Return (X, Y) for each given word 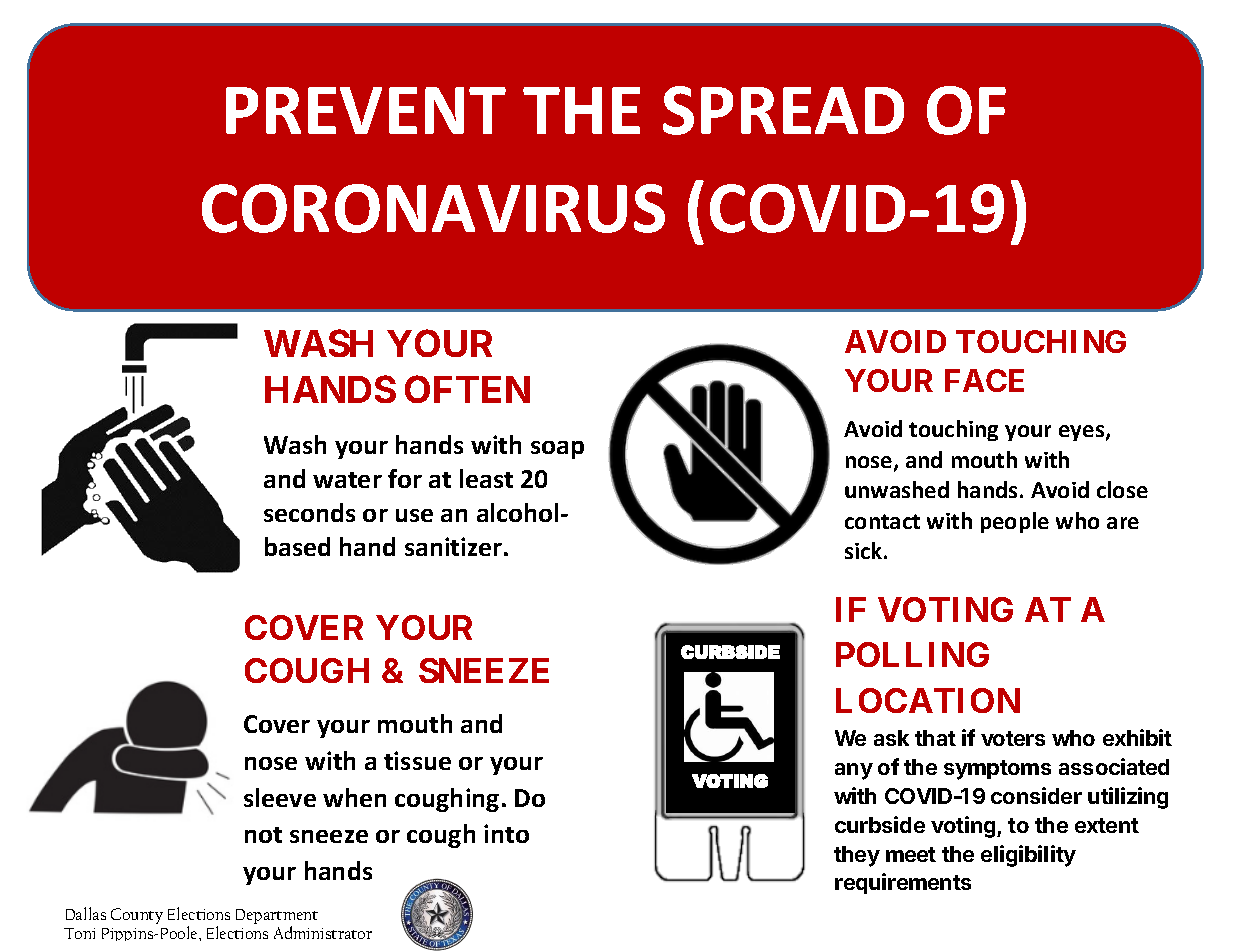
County (137, 916)
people (1015, 522)
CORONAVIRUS (433, 208)
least (486, 478)
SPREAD (783, 110)
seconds (309, 512)
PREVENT (366, 110)
